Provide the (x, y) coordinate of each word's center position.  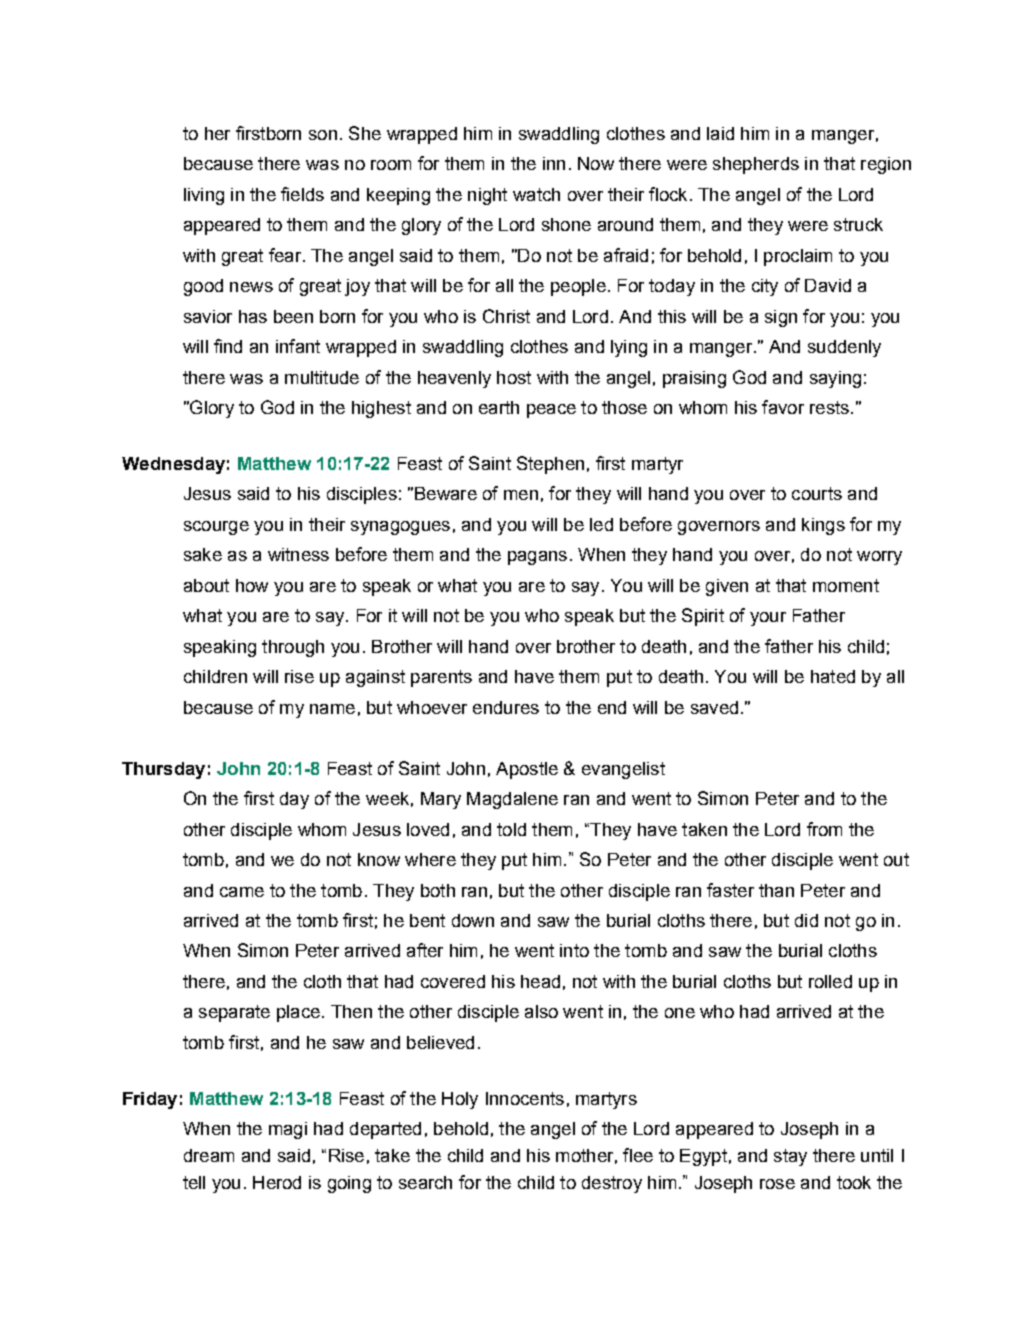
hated (833, 676)
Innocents (525, 1098)
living (204, 196)
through (293, 648)
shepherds (756, 165)
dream (209, 1155)
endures (506, 707)
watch (536, 194)
